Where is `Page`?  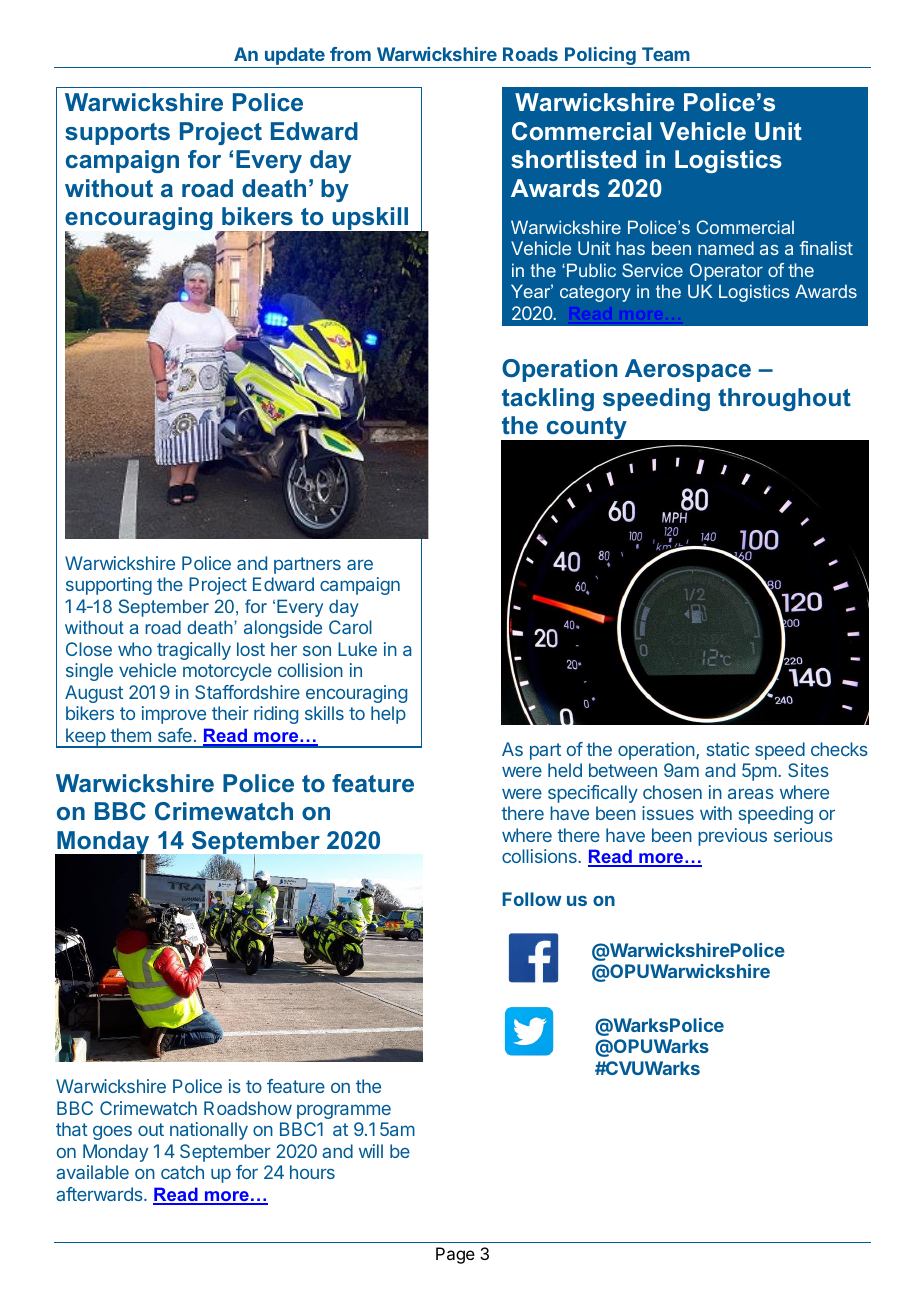
Page is located at coordinates (455, 1255).
